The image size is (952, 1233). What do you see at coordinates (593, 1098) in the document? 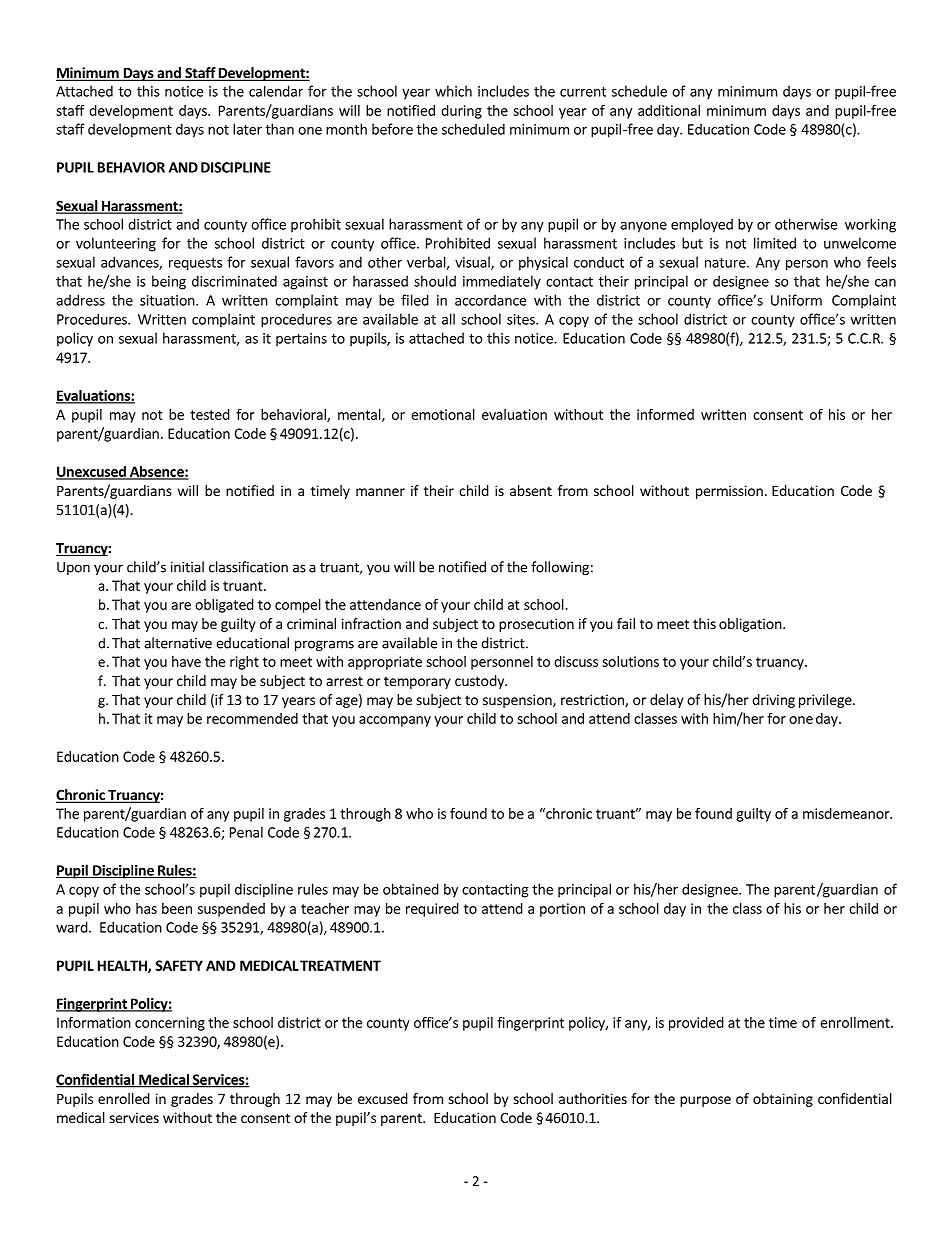
I see `authorities` at bounding box center [593, 1098].
